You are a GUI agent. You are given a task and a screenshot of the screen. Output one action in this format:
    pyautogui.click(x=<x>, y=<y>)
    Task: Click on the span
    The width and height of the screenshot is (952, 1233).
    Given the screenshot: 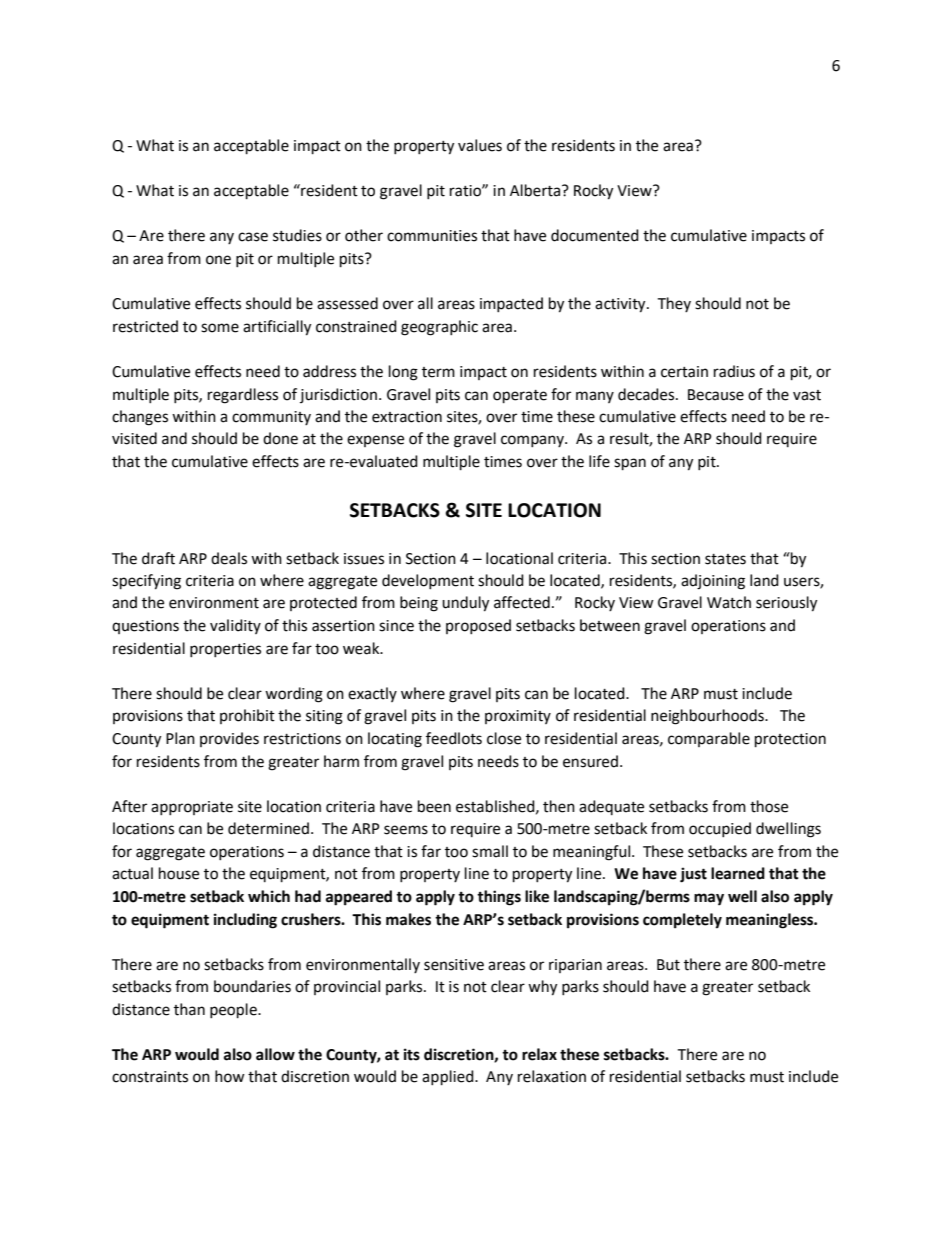 What is the action you would take?
    pyautogui.click(x=630, y=464)
